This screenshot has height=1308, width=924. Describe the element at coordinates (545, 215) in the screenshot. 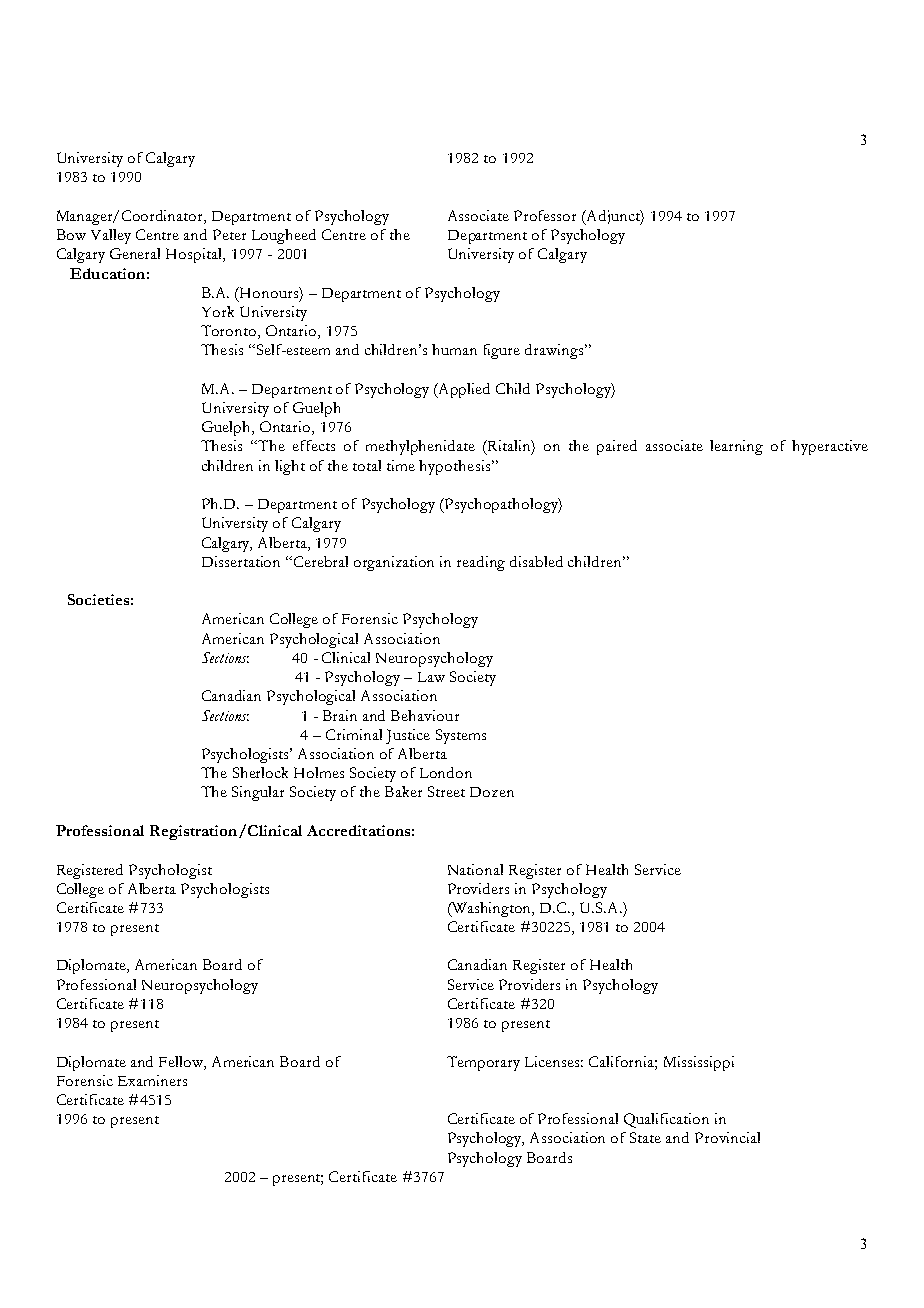

I see `Professor` at that location.
